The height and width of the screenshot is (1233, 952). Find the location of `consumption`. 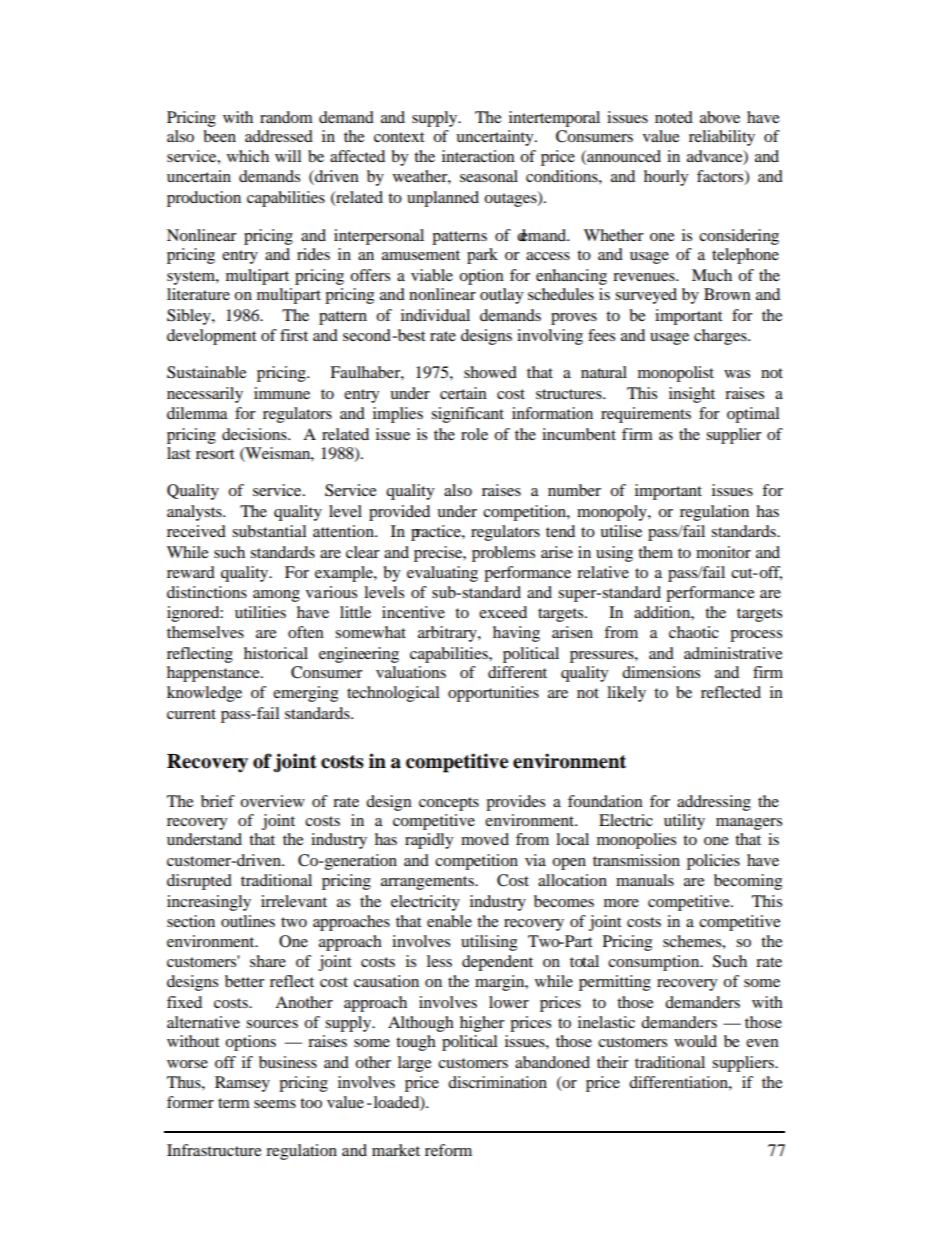

consumption is located at coordinates (655, 963).
